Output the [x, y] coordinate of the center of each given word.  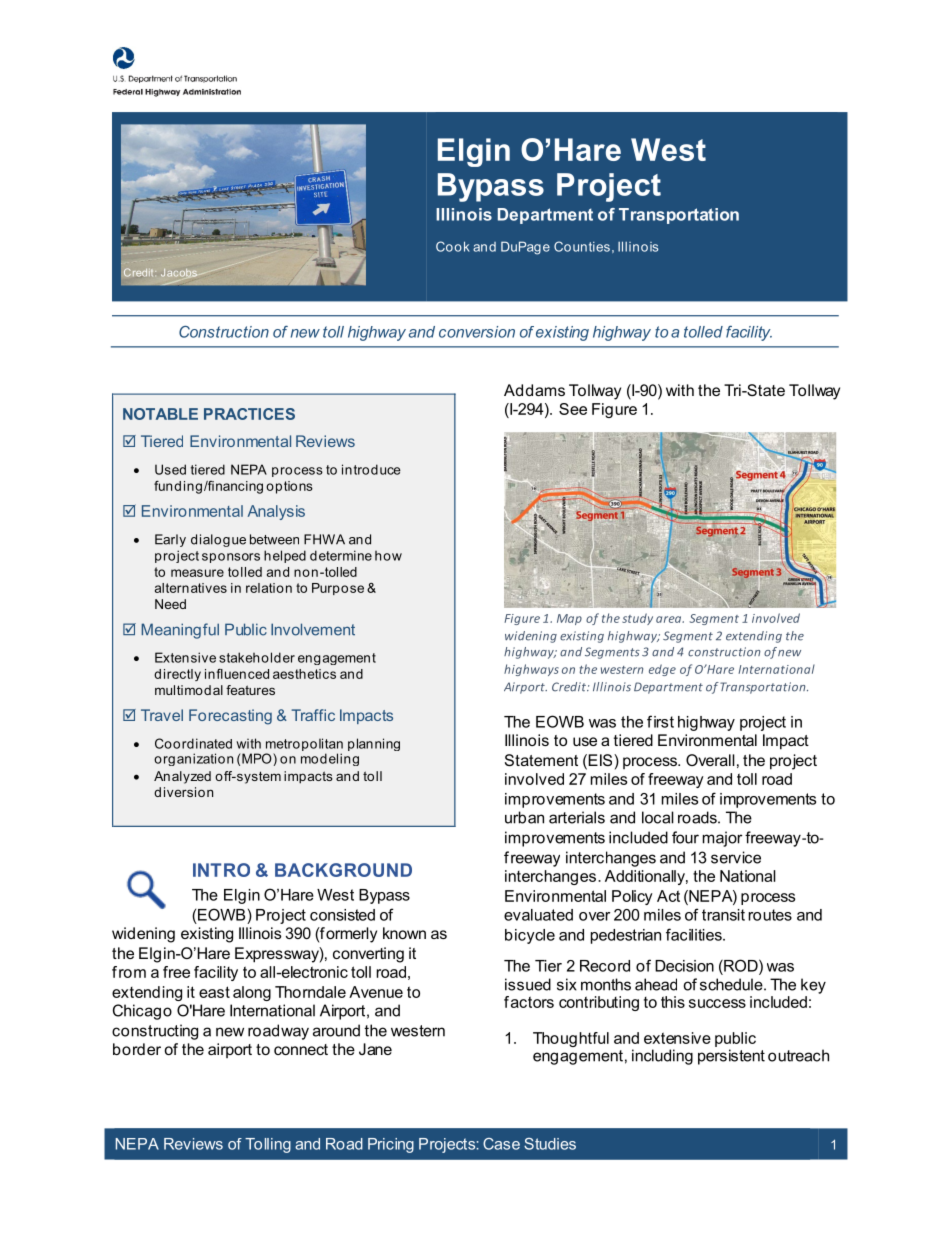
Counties [582, 246]
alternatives [191, 588]
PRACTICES [249, 414]
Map [569, 619]
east [214, 992]
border [137, 1049]
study [637, 619]
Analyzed [182, 777]
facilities [695, 934]
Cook [453, 246]
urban [524, 817]
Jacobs [179, 273]
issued [528, 984]
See [573, 409]
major [723, 839]
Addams [534, 390]
